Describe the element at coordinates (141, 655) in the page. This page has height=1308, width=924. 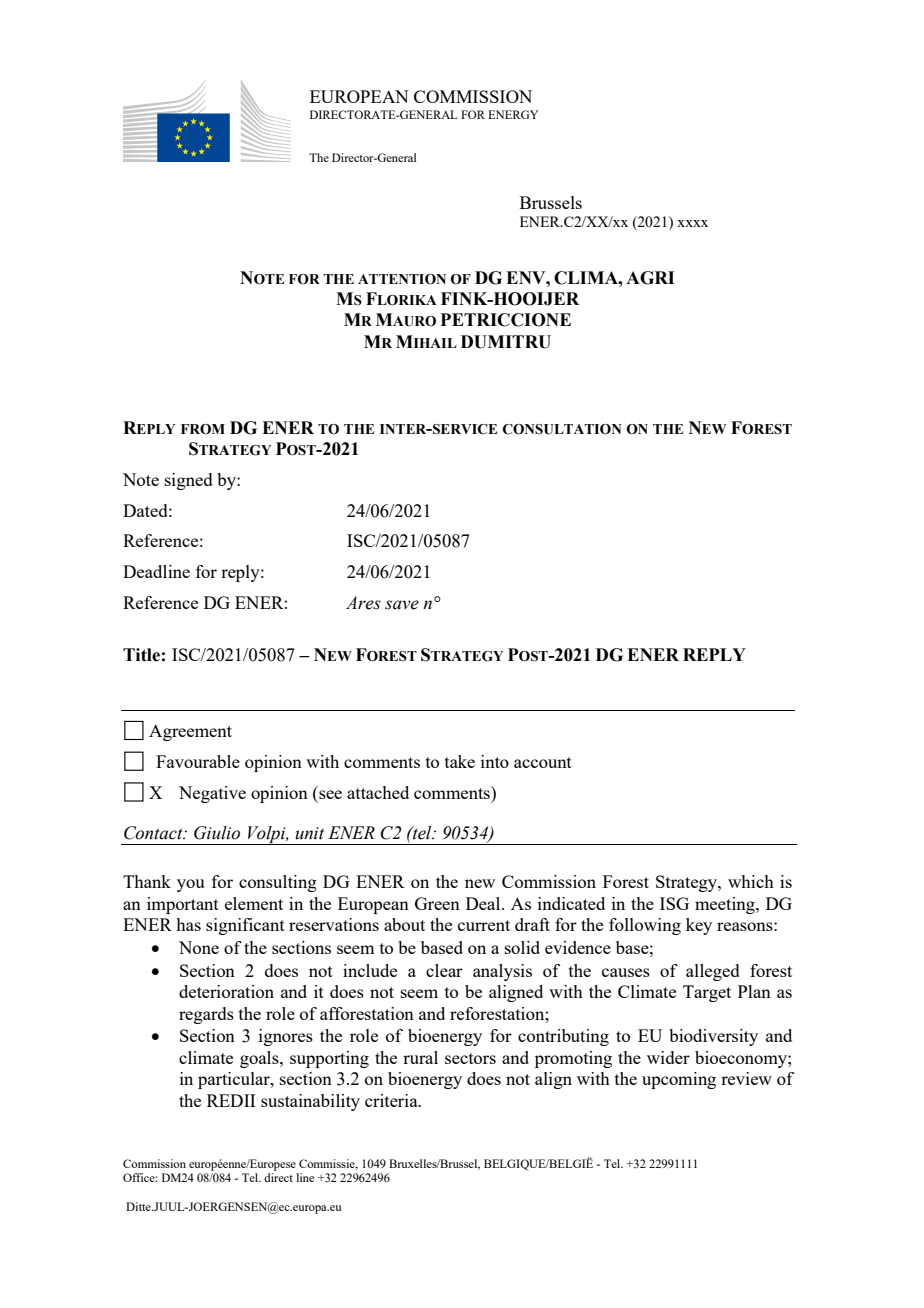
I see `Title` at that location.
